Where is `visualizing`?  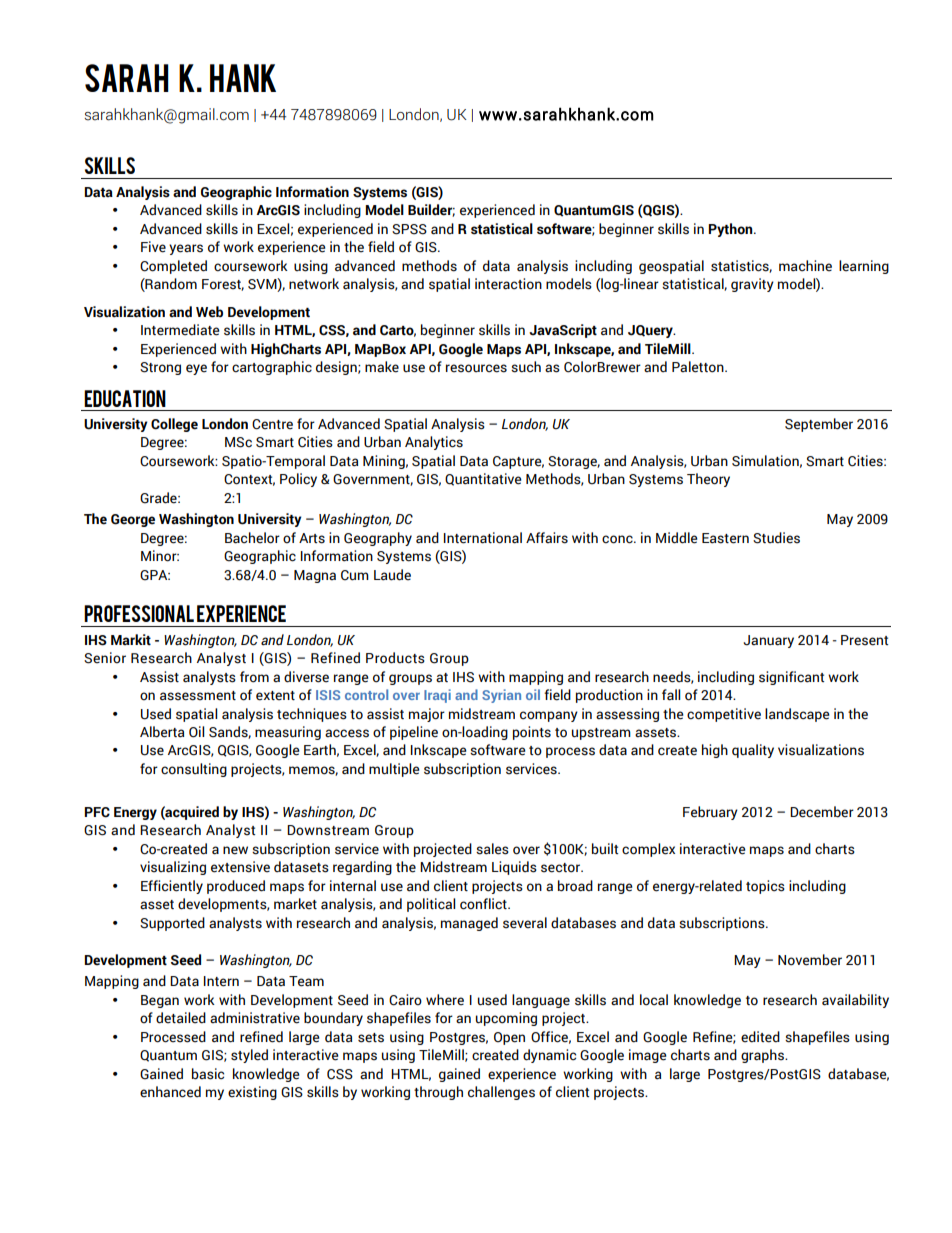
visualizing is located at coordinates (173, 868).
